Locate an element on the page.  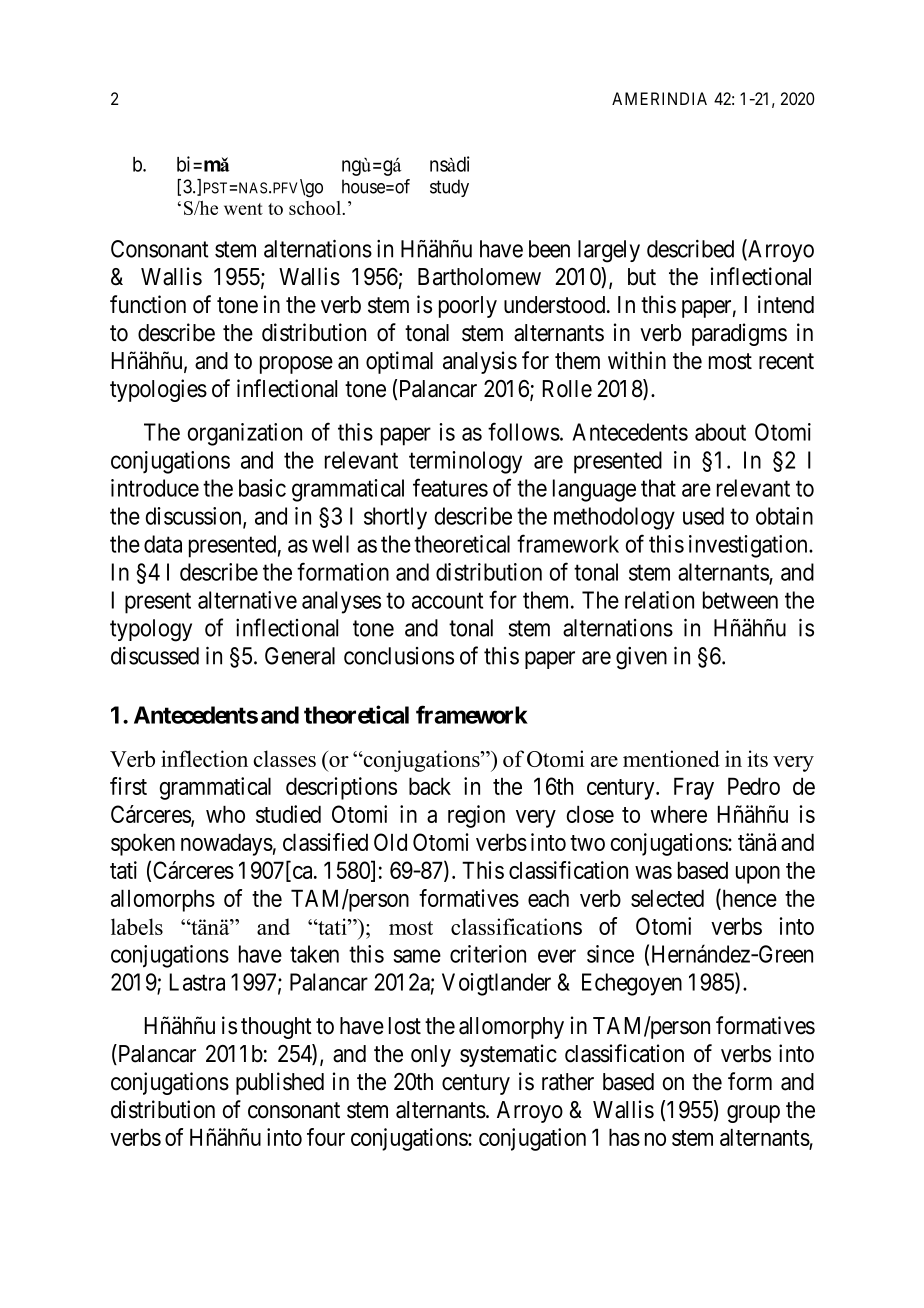
largely is located at coordinates (609, 251).
